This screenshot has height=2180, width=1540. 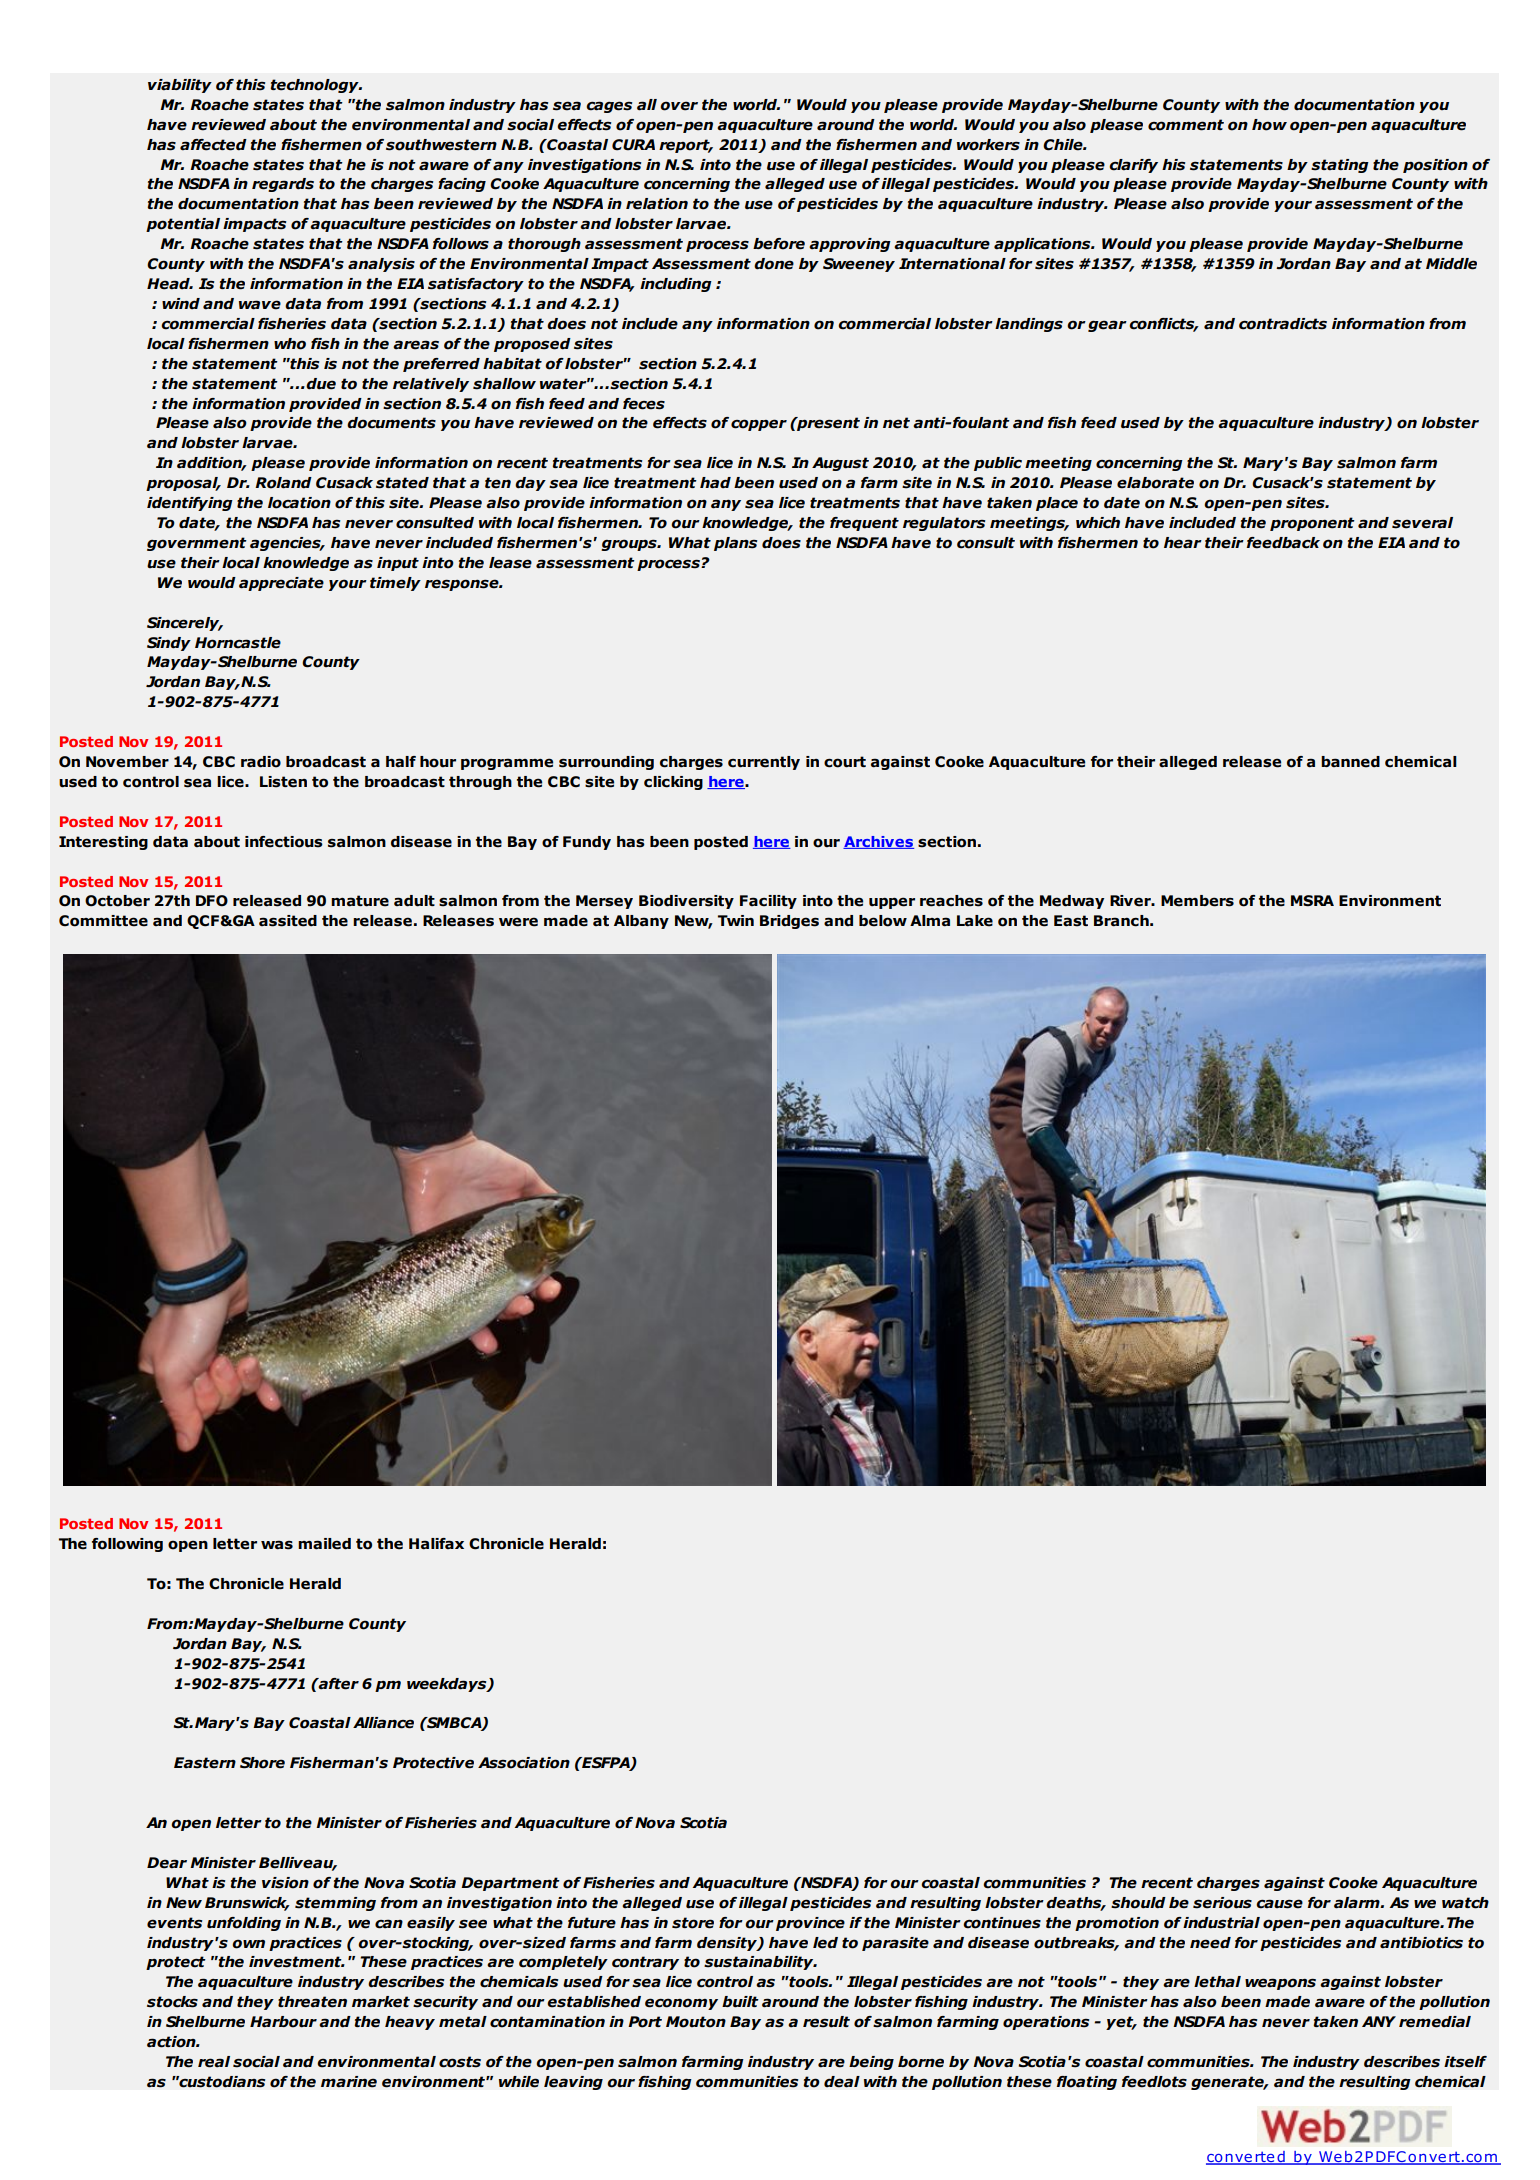 I want to click on deal, so click(x=842, y=2082).
